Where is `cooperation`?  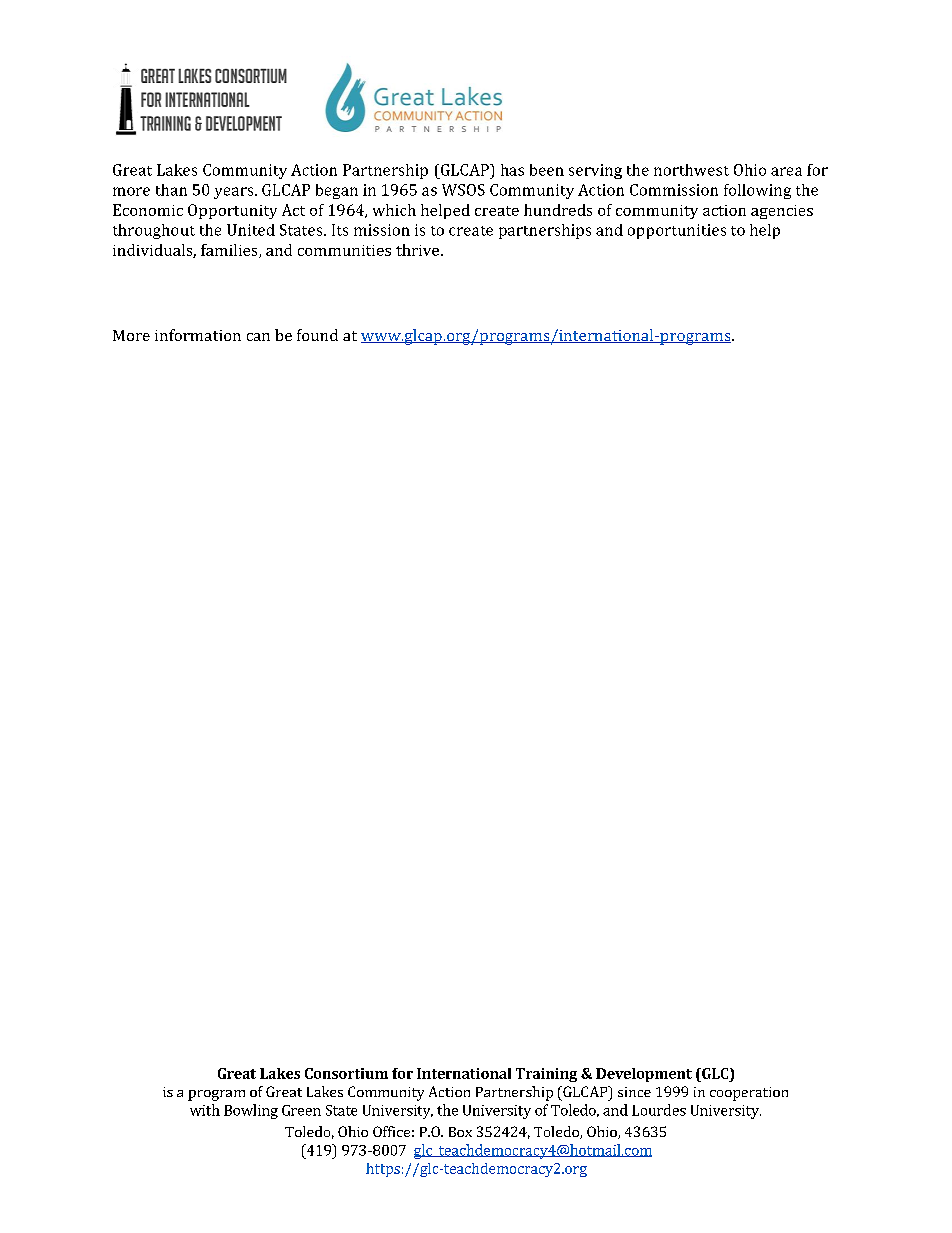 cooperation is located at coordinates (749, 1094).
